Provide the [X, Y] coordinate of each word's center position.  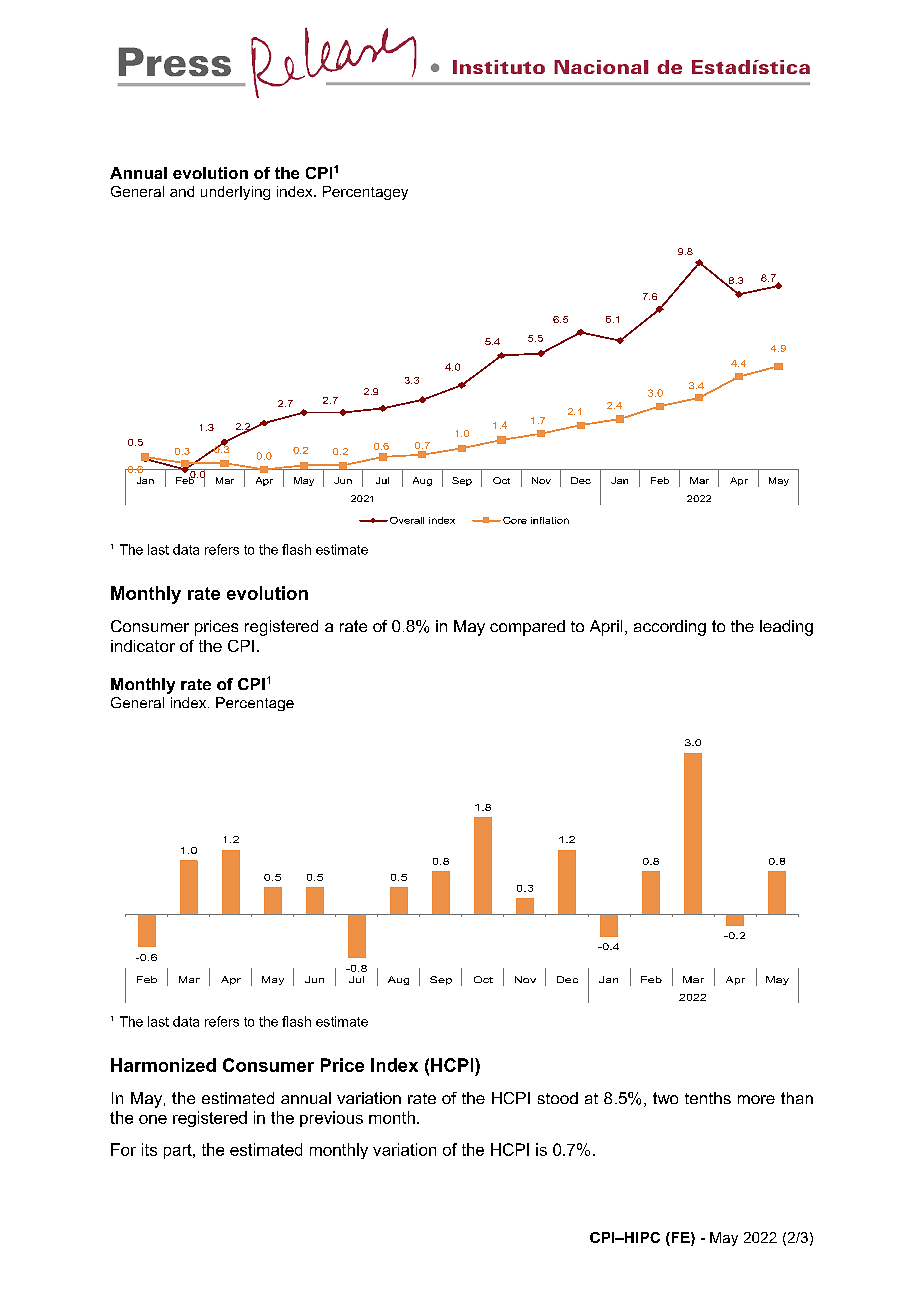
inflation [550, 520]
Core [515, 520]
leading [786, 628]
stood [558, 1098]
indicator [143, 646]
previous [331, 1119]
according [670, 628]
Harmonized [163, 1065]
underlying [235, 193]
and [182, 191]
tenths [708, 1098]
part [179, 1151]
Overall [407, 520]
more [756, 1099]
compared [527, 628]
